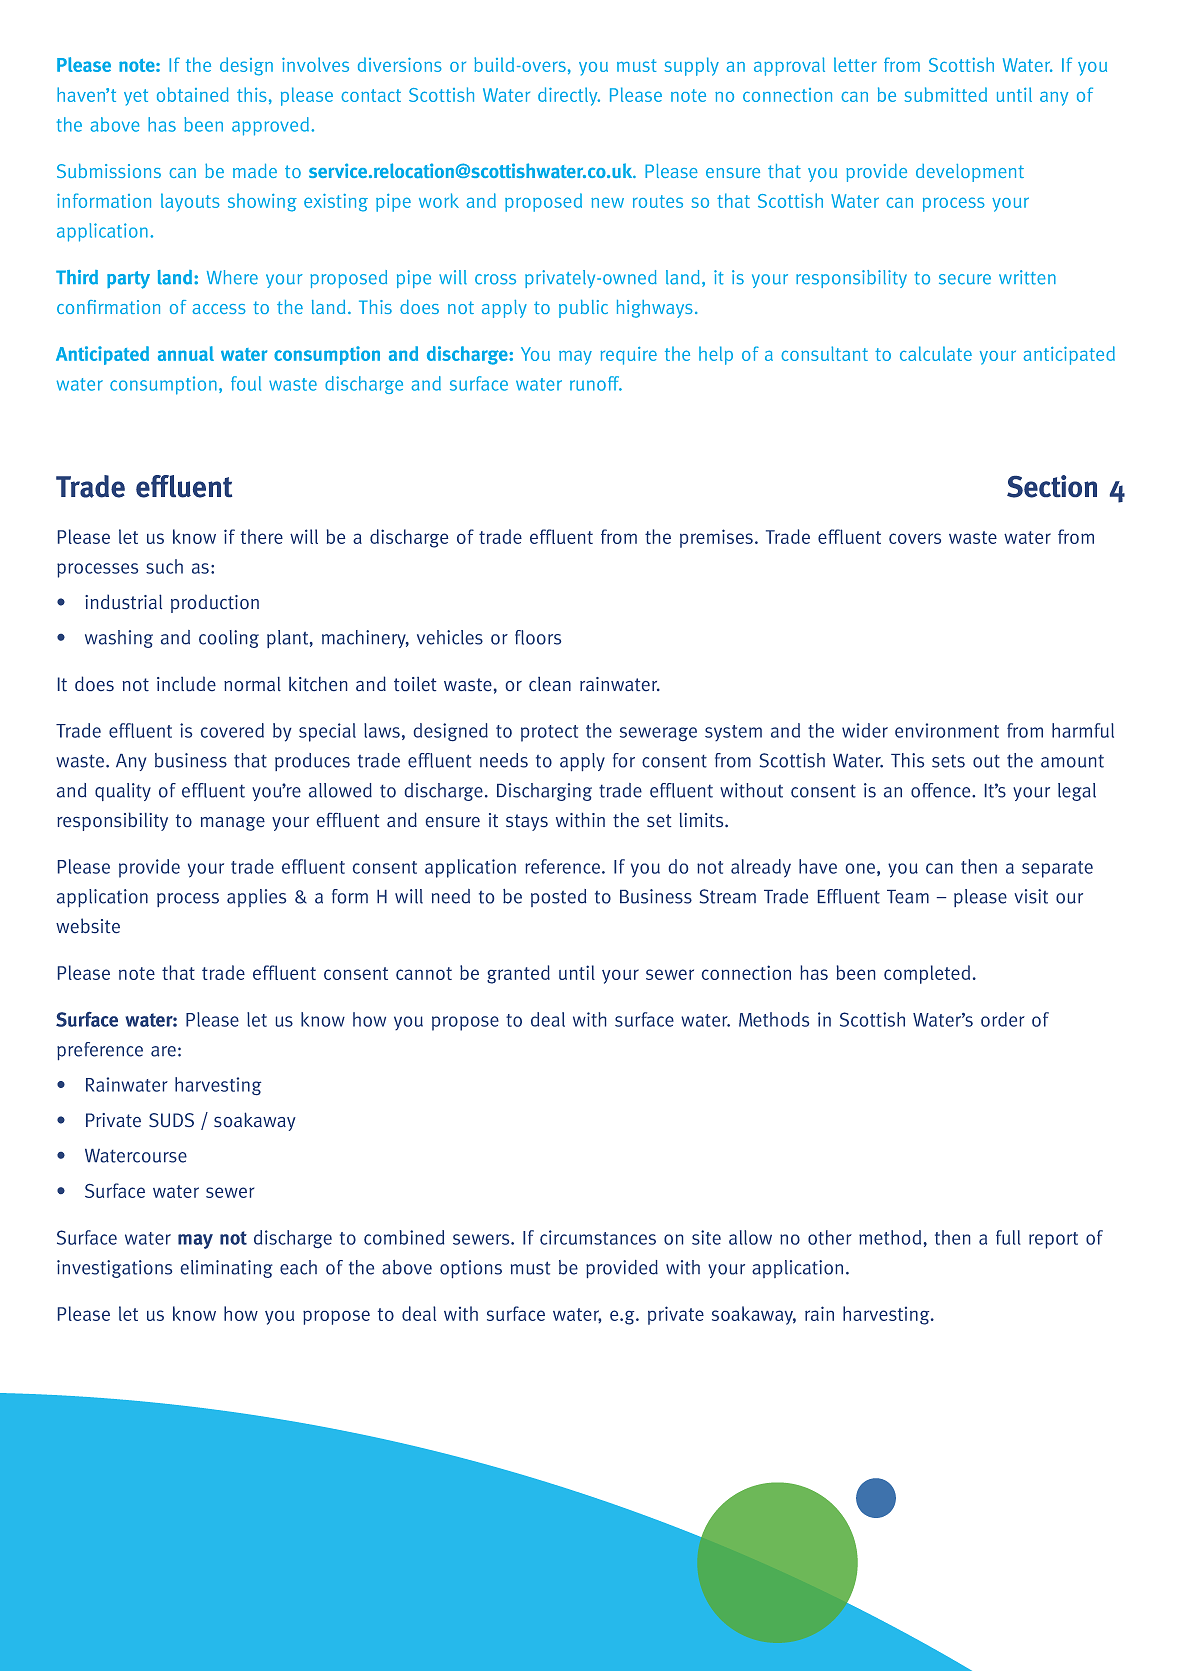 This screenshot has height=1671, width=1181. Describe the element at coordinates (219, 309) in the screenshot. I see `access` at that location.
